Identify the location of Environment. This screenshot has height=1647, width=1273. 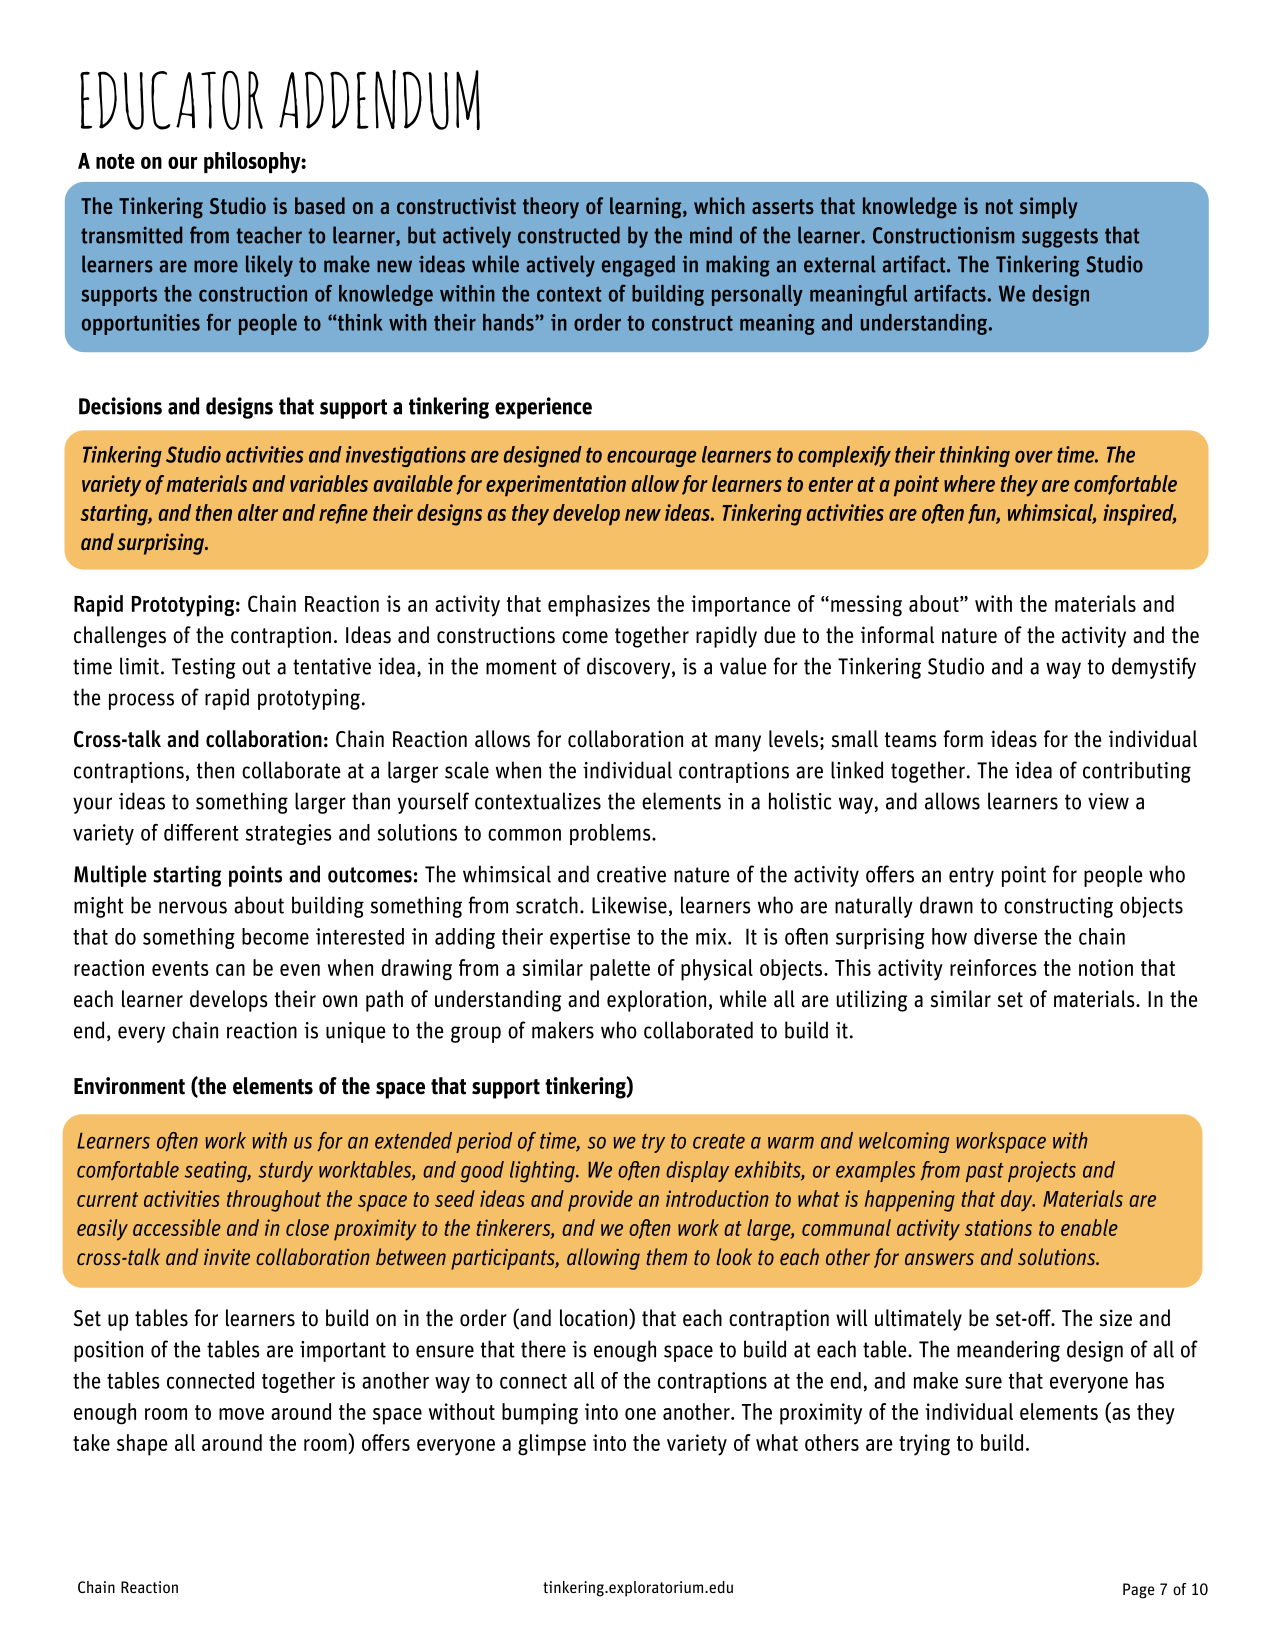
(129, 1086).
